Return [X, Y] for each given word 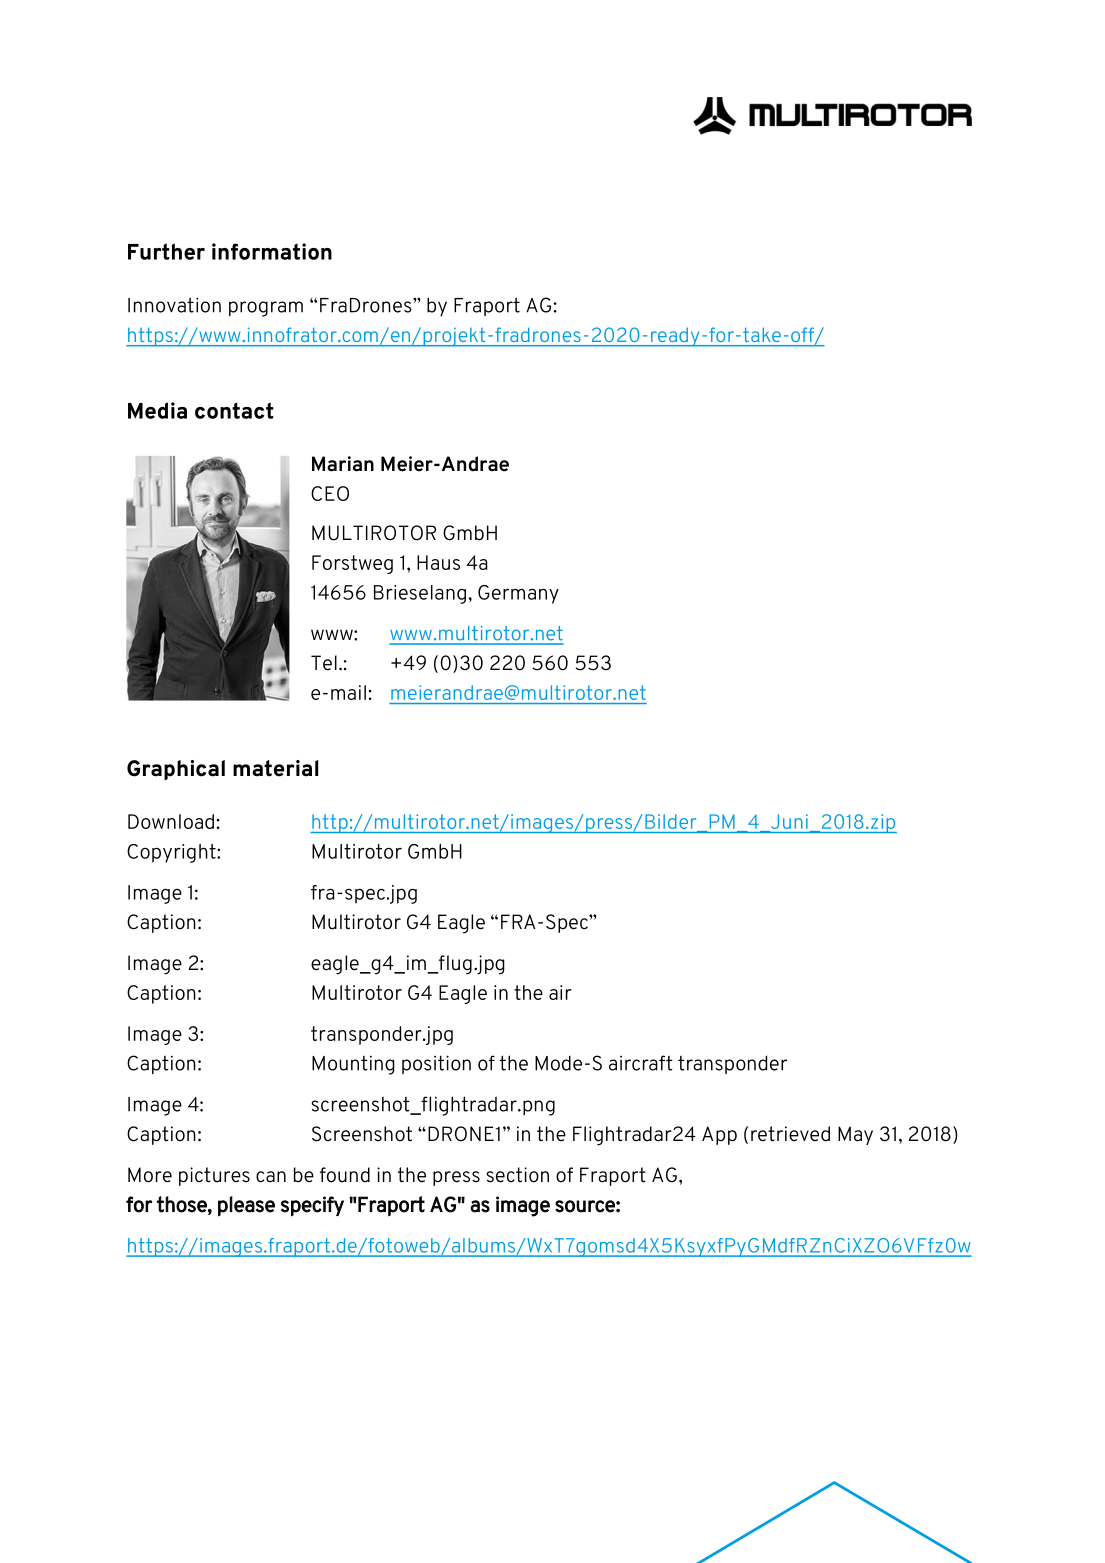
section [518, 1175]
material [275, 768]
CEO [330, 493]
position [436, 1064]
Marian [343, 464]
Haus [438, 562]
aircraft [641, 1063]
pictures [214, 1176]
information [272, 251]
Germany [518, 594]
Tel [324, 663]
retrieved [790, 1134]
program [266, 309]
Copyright [172, 853]
